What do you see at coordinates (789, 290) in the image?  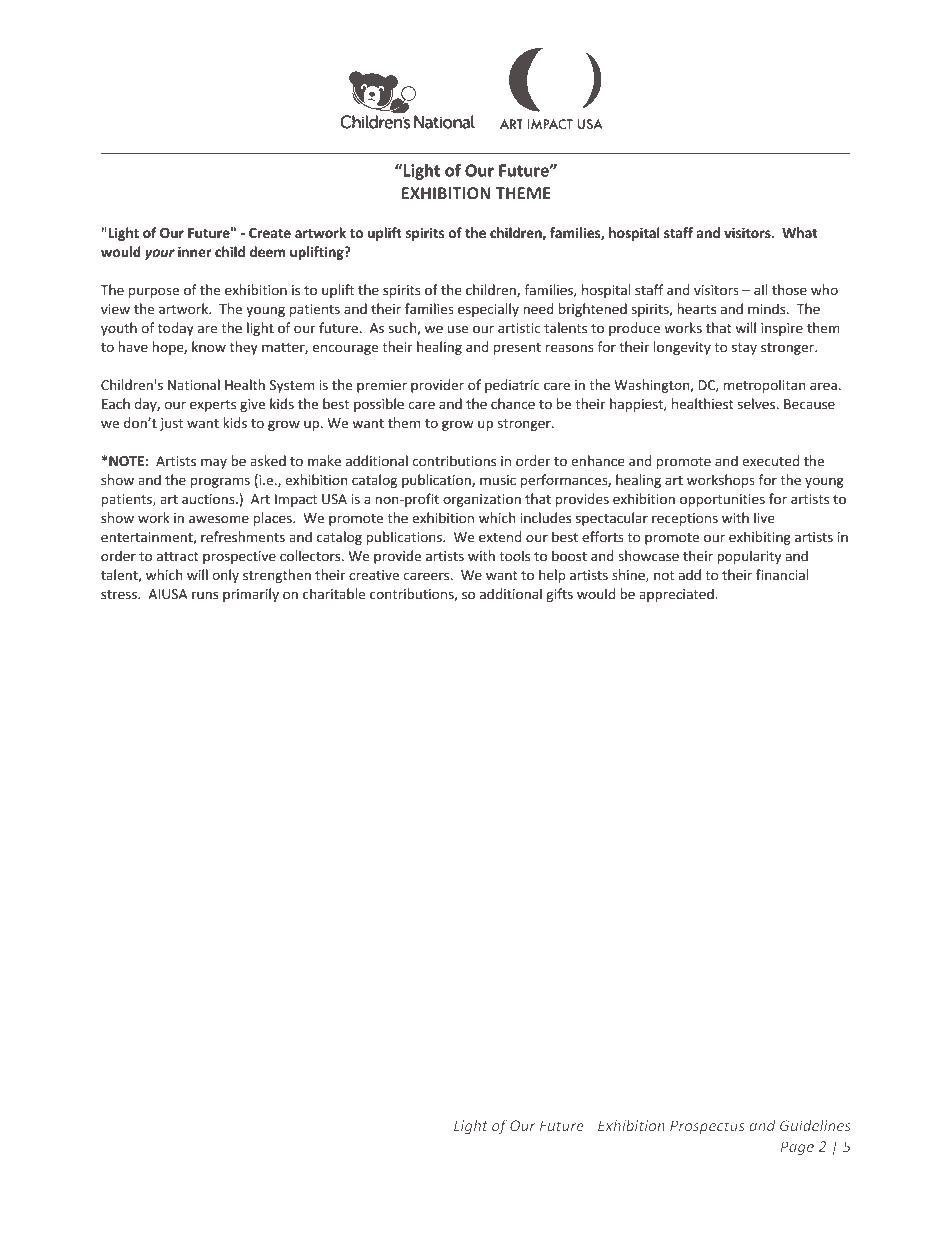 I see `those` at bounding box center [789, 290].
